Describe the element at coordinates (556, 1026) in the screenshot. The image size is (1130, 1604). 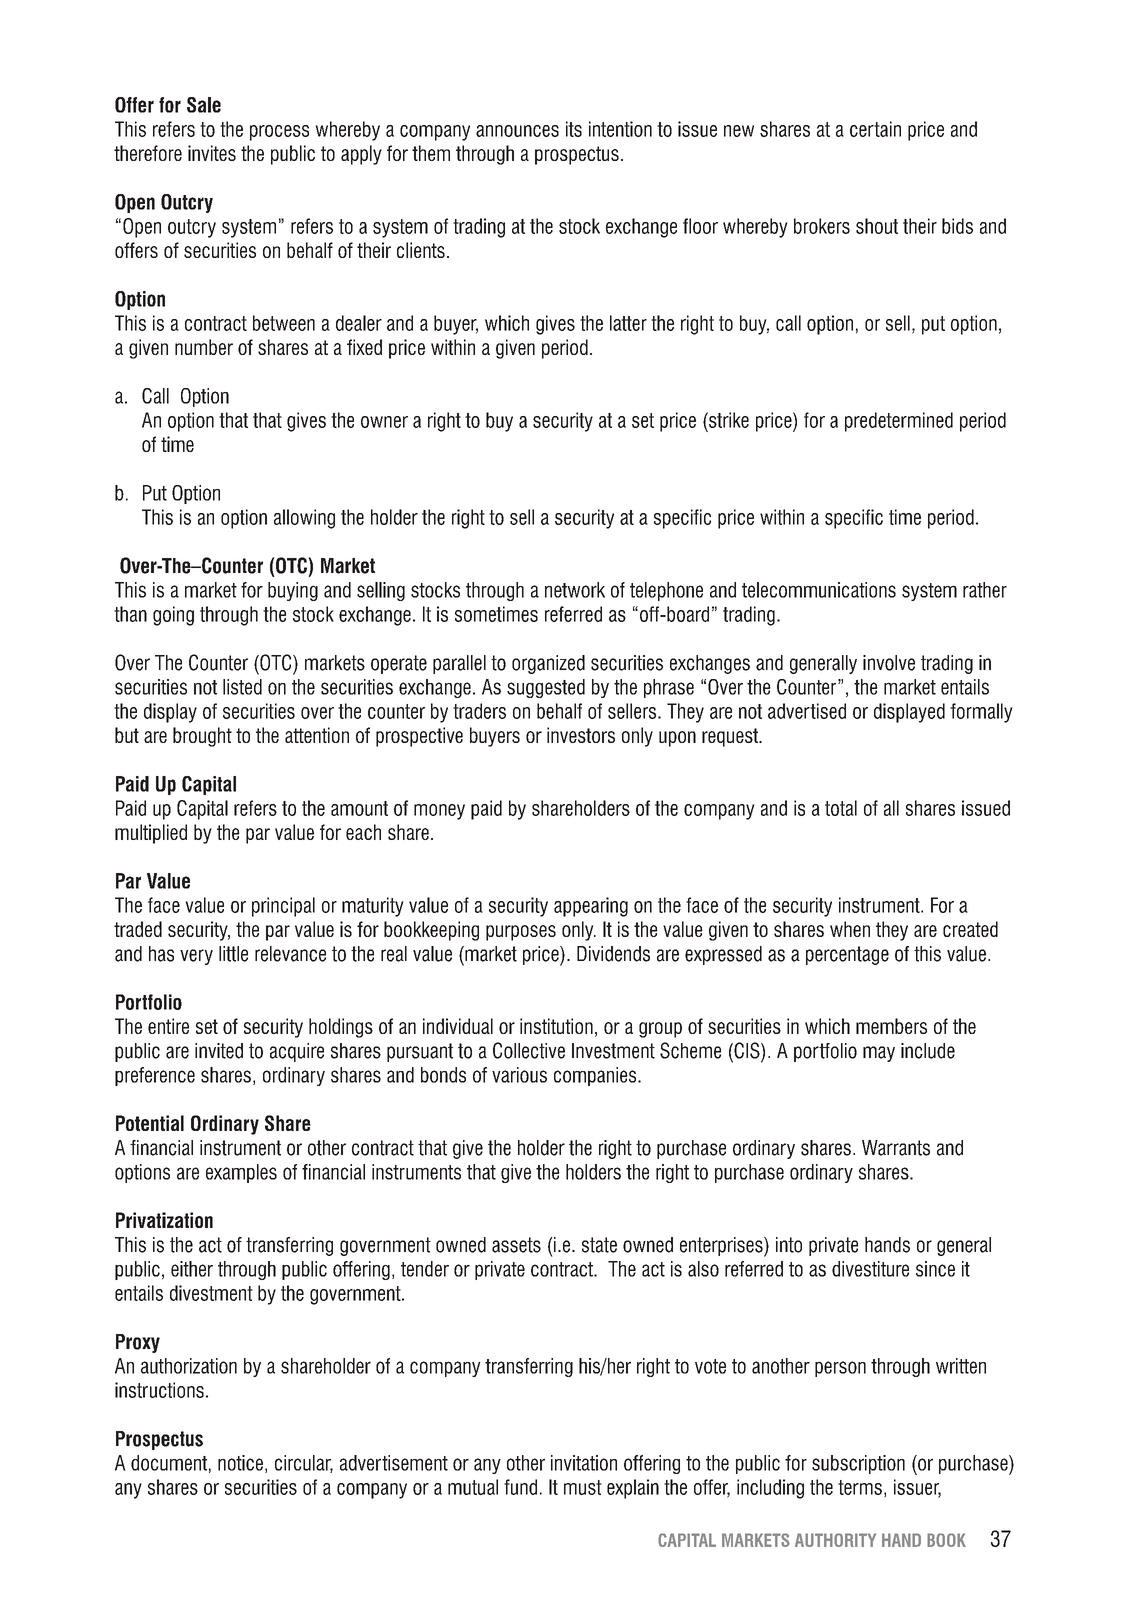
I see `institution` at that location.
